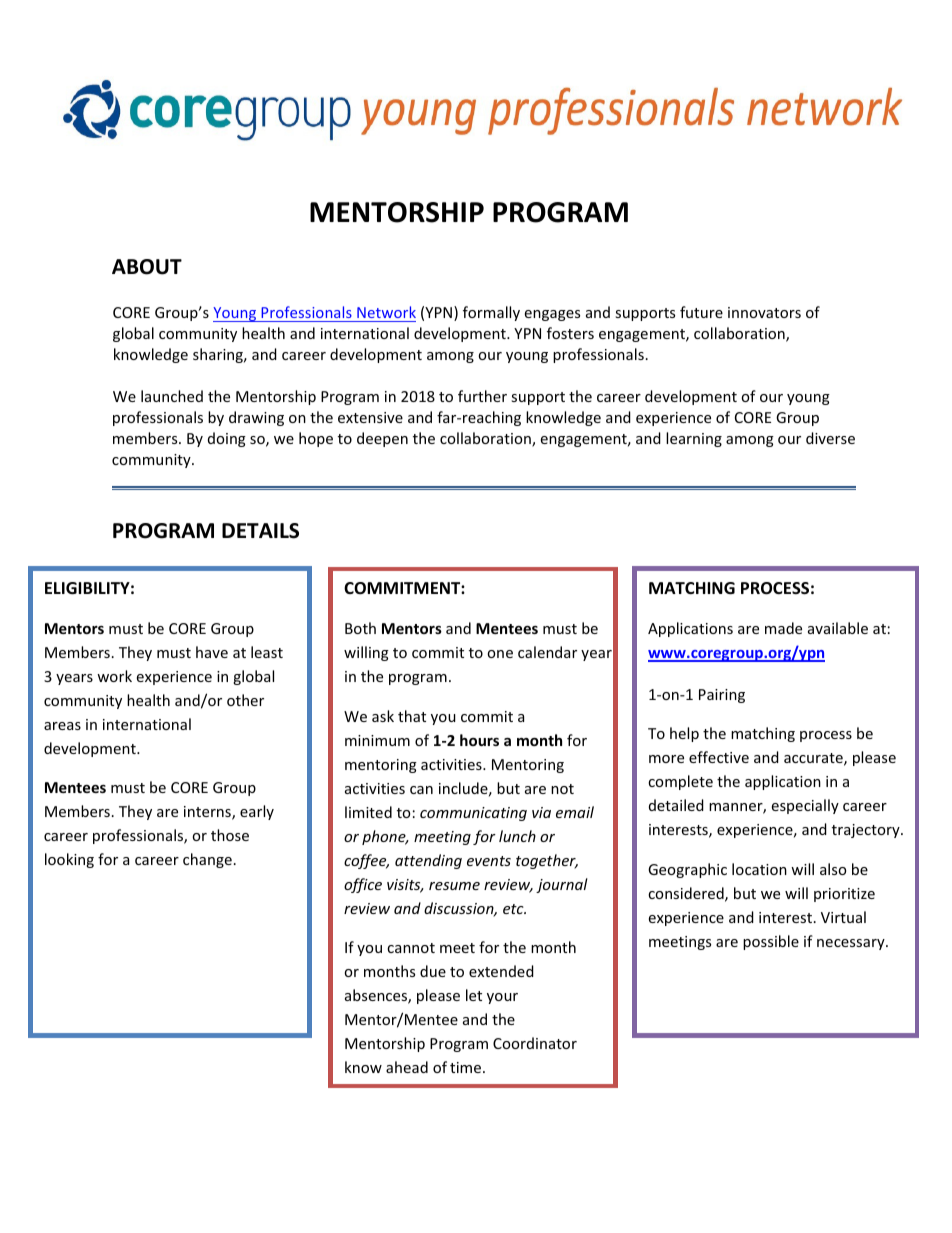 This image has width=952, height=1233. Describe the element at coordinates (407, 1067) in the image. I see `ahead` at that location.
